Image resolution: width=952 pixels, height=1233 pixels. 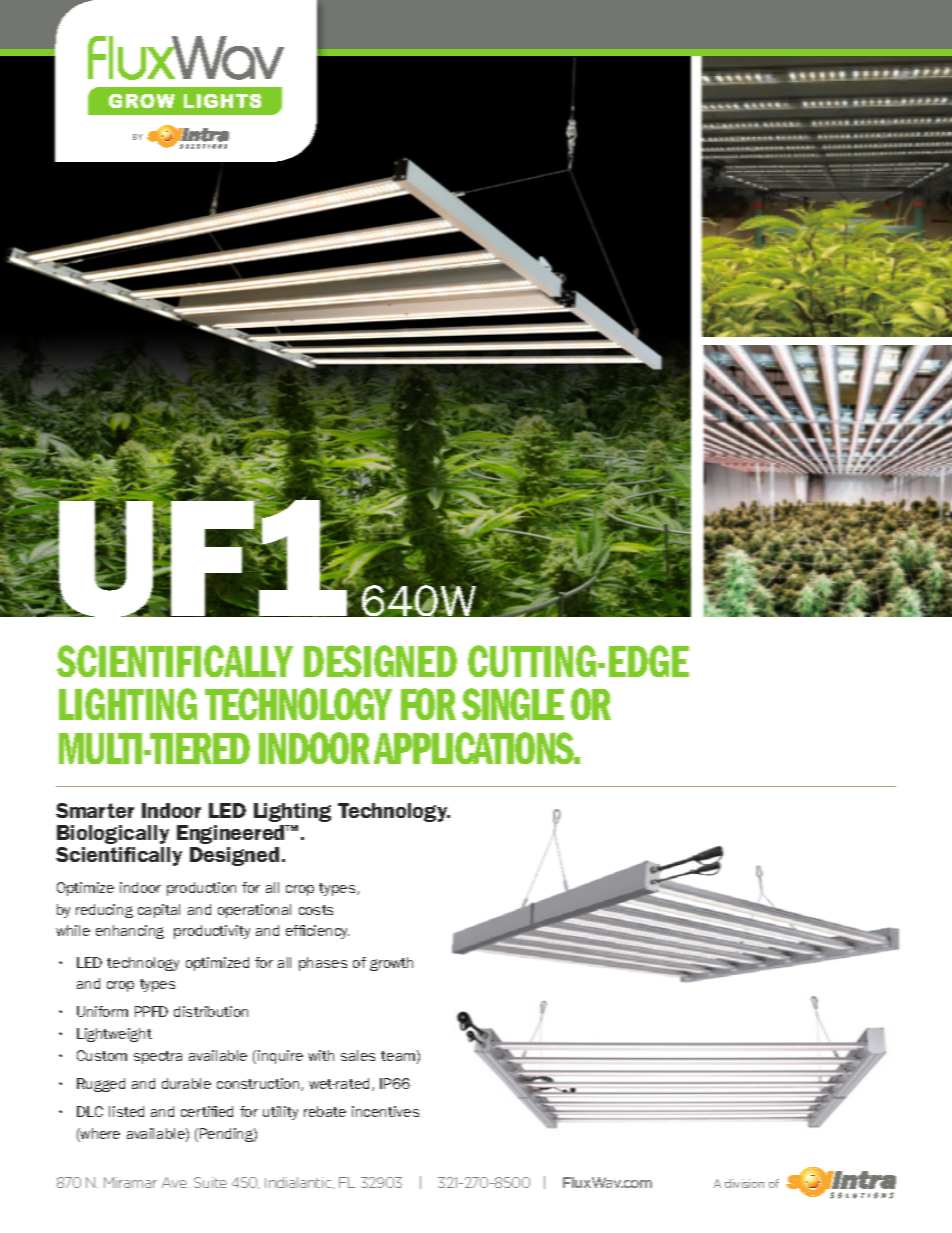 I want to click on Smarter, so click(x=95, y=810).
